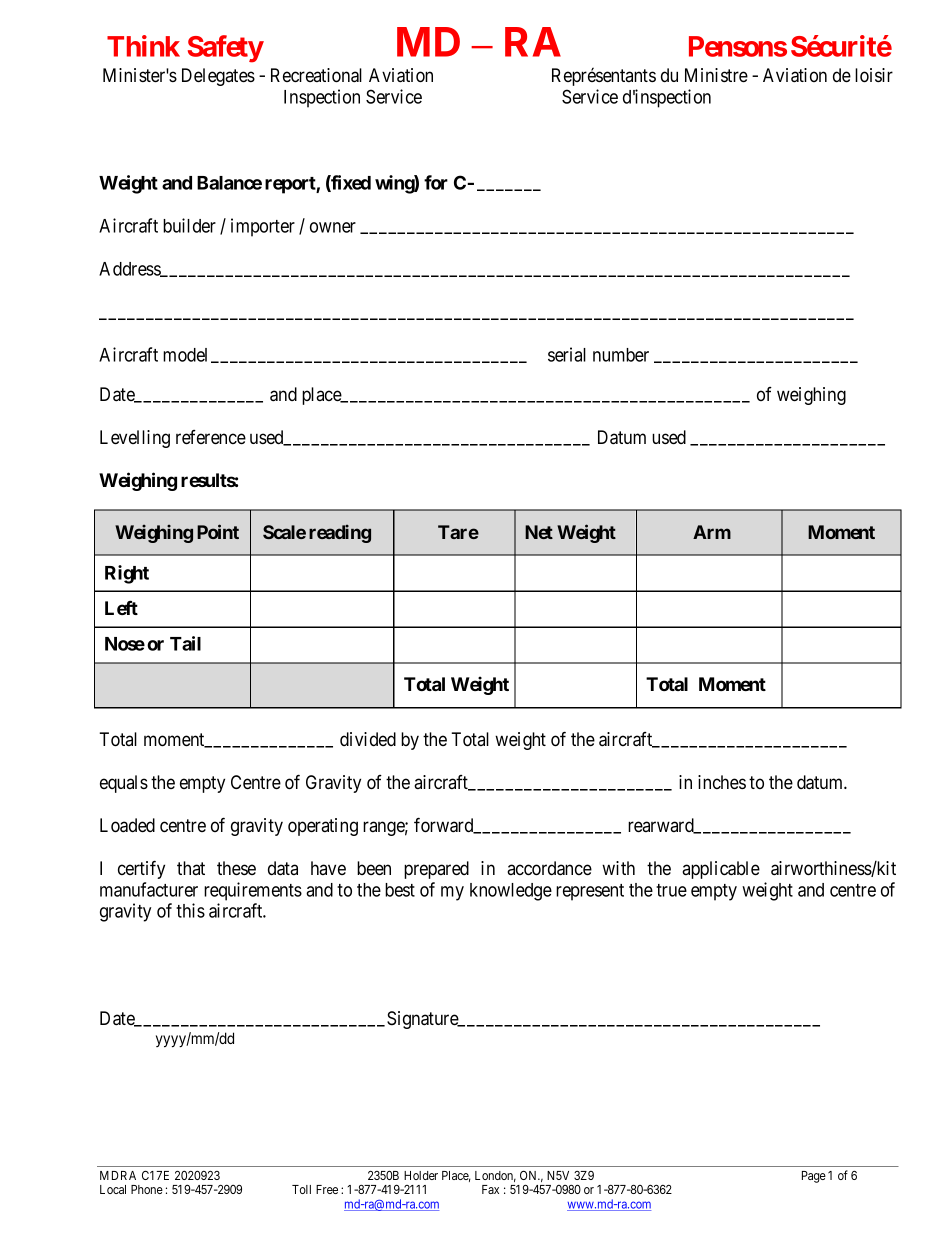  I want to click on Recreational, so click(316, 75).
